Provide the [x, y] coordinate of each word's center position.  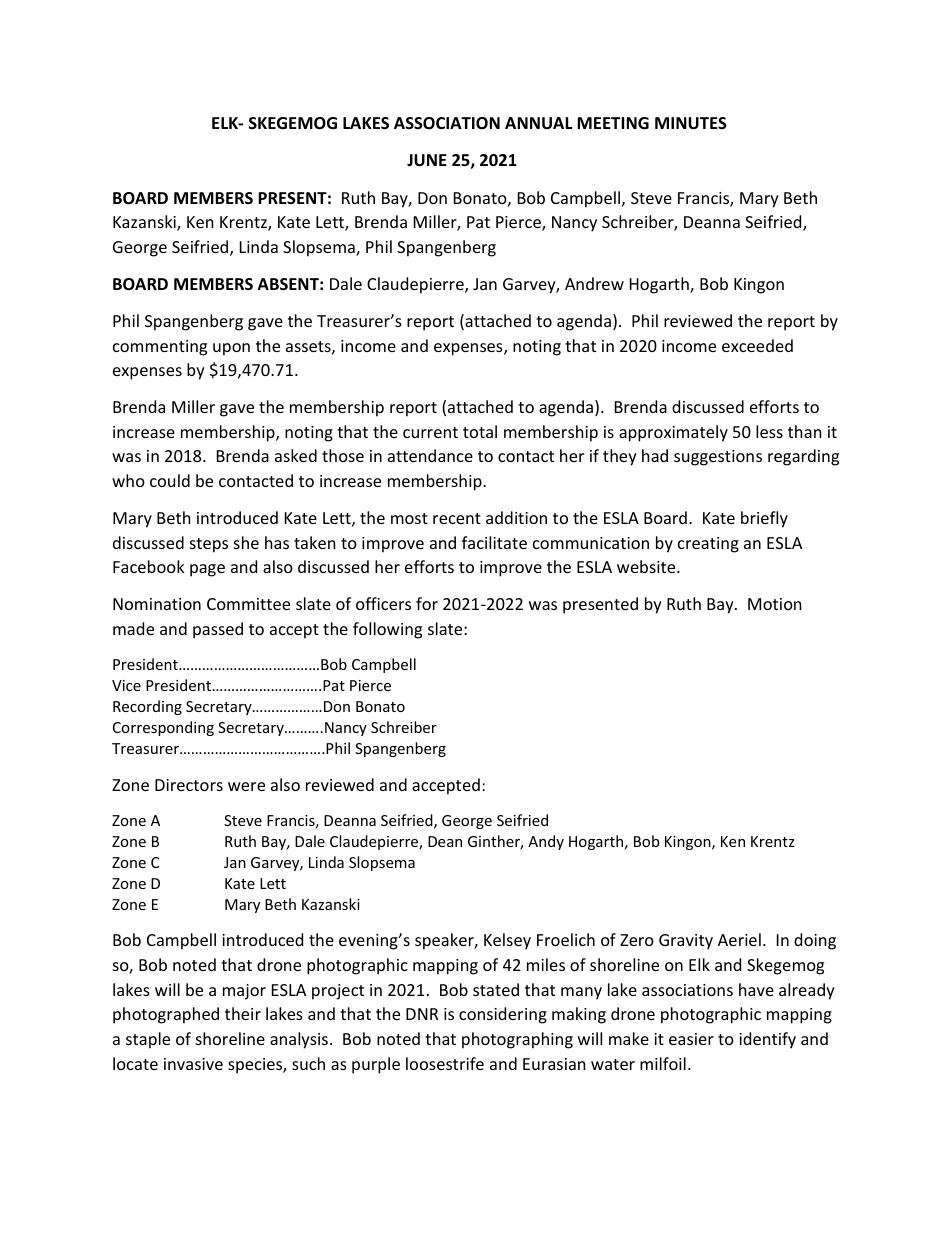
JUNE [427, 160]
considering [503, 1015]
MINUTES [691, 123]
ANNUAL [539, 123]
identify [767, 1040]
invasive [193, 1064]
